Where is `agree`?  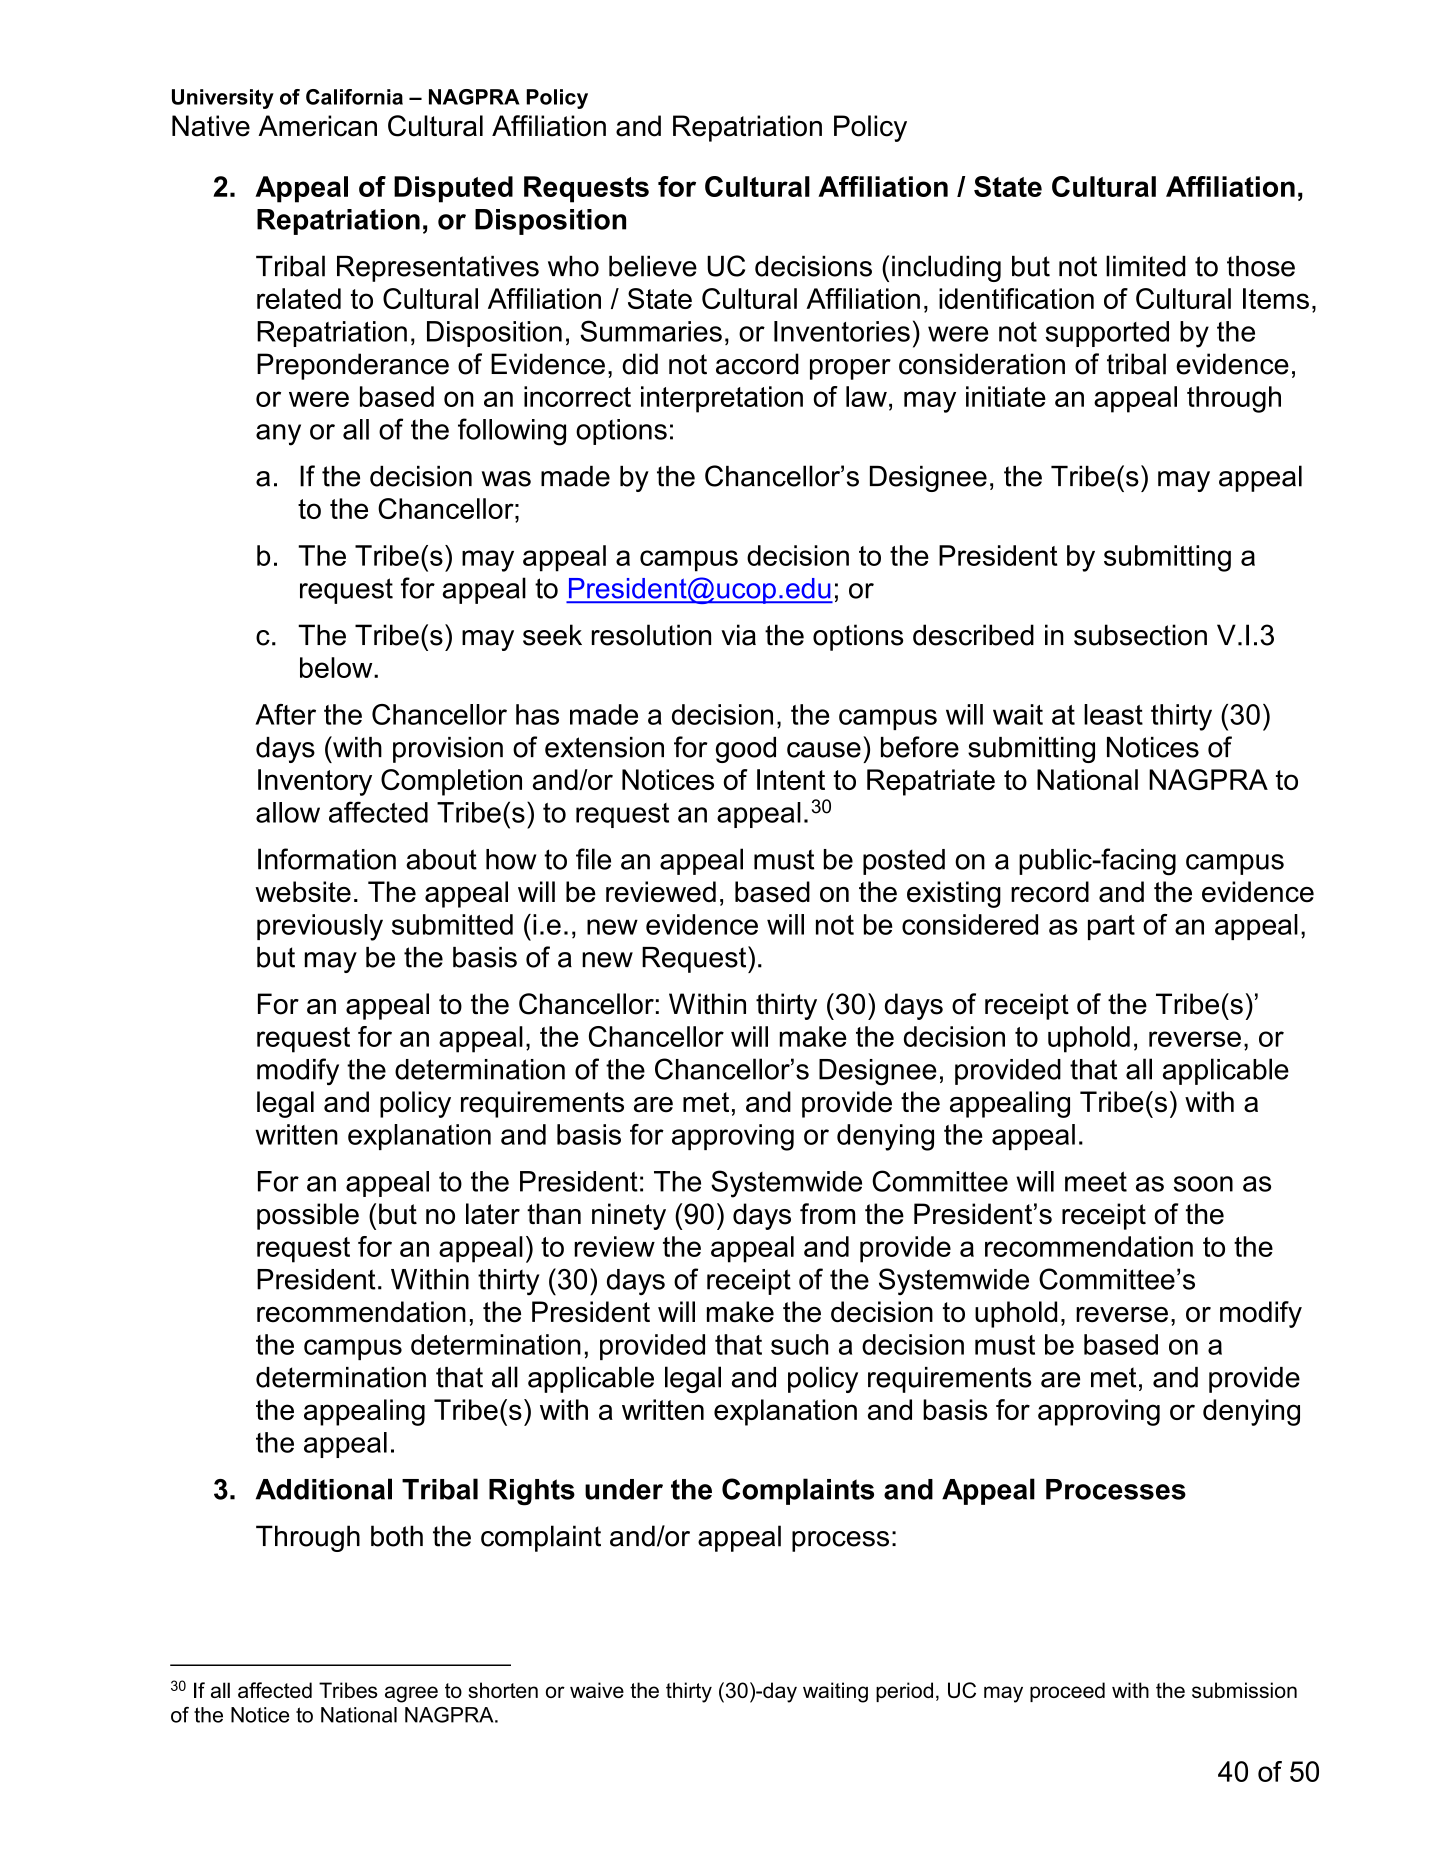 agree is located at coordinates (411, 1694).
